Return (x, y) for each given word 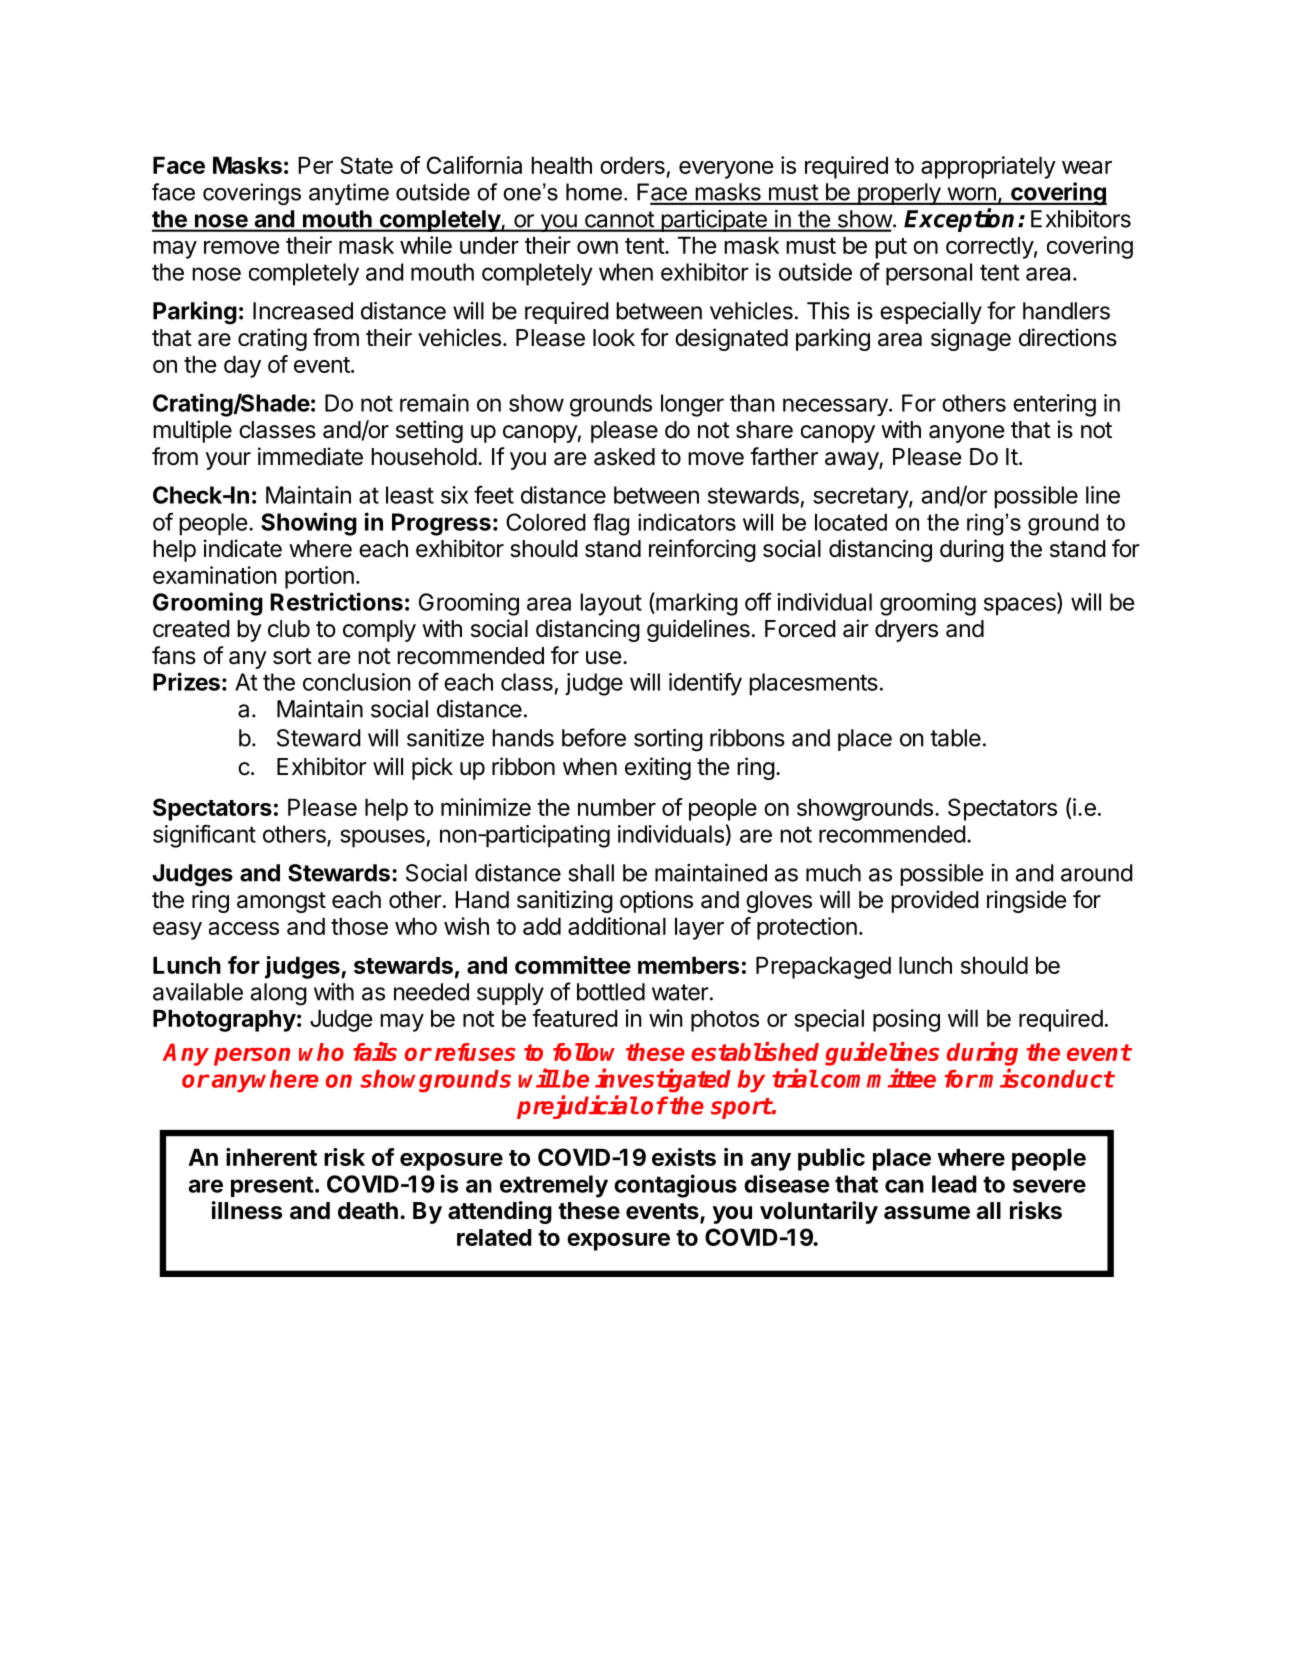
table (955, 738)
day (242, 366)
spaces (1021, 606)
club (289, 629)
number (617, 807)
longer (692, 405)
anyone (966, 434)
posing (906, 1020)
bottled (611, 992)
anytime (349, 194)
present (272, 1186)
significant (204, 836)
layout (611, 604)
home (594, 192)
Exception (959, 220)
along (279, 994)
